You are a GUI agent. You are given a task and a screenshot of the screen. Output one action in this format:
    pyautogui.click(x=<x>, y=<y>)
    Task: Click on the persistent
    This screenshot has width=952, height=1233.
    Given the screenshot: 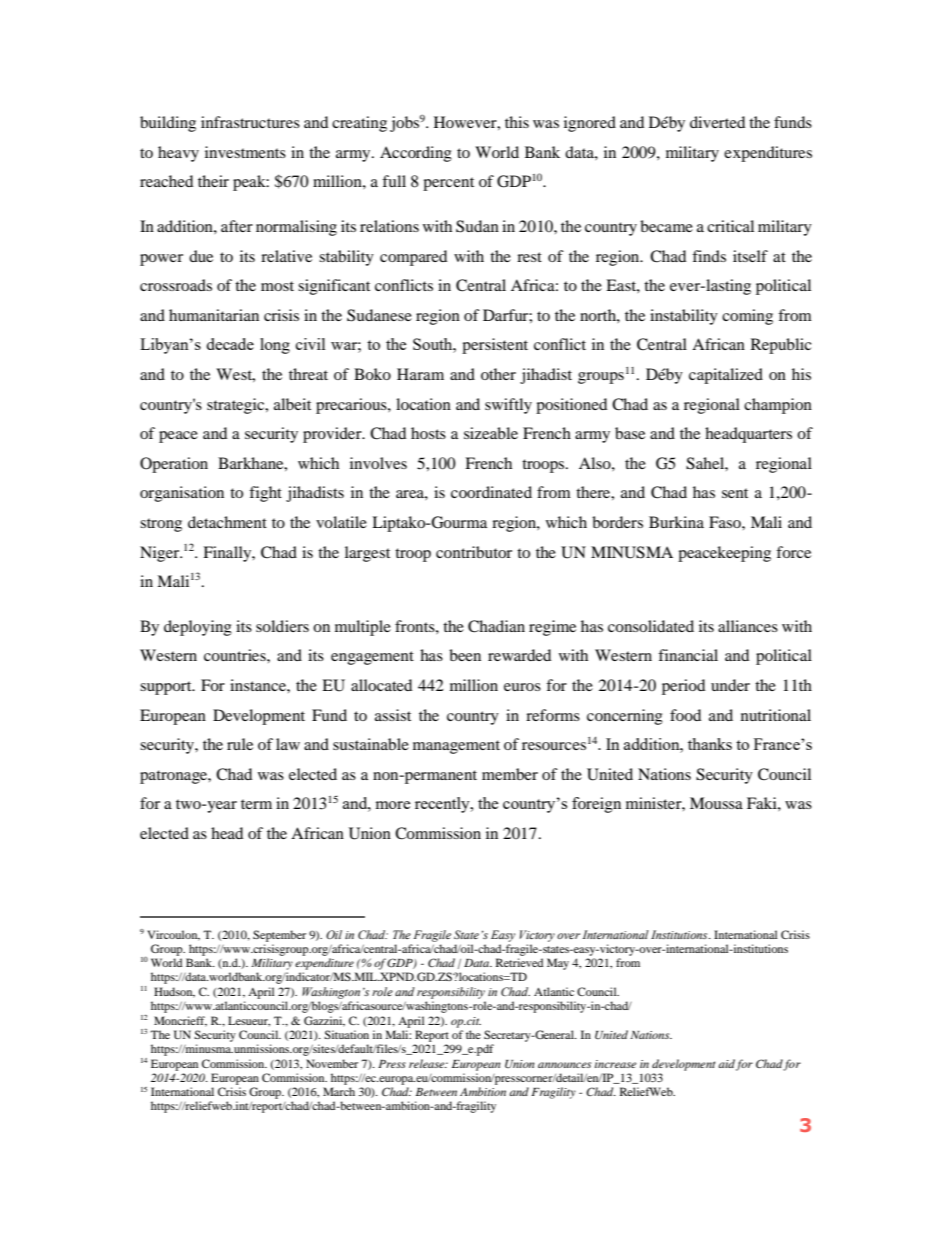 What is the action you would take?
    pyautogui.click(x=495, y=346)
